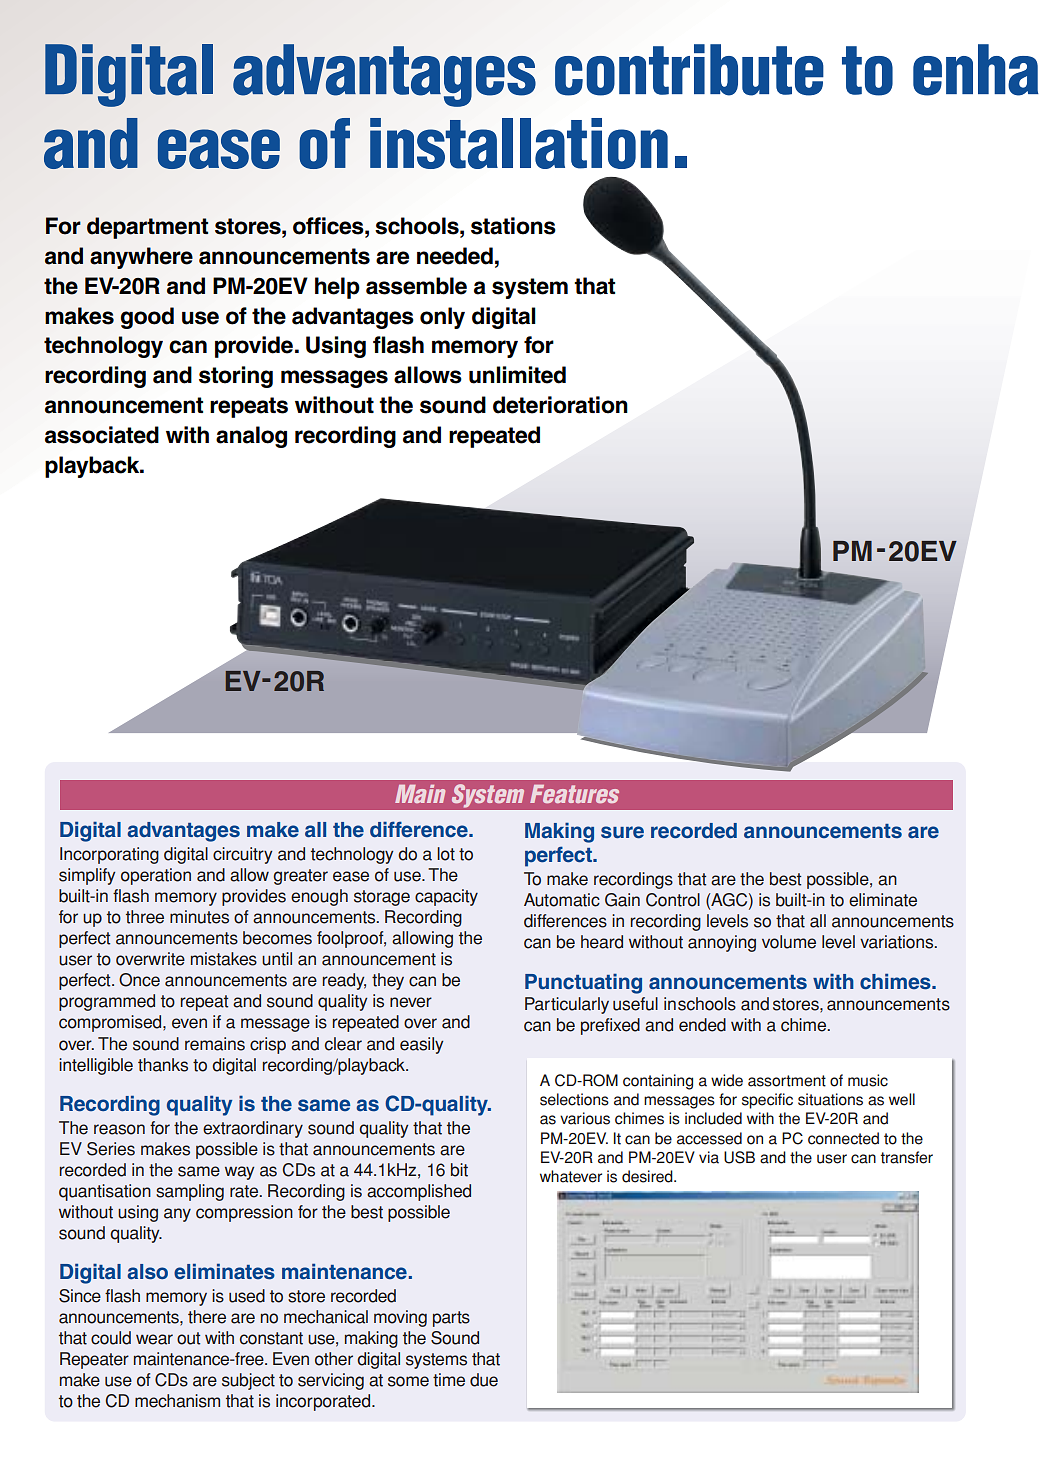 This screenshot has height=1477, width=1044. Describe the element at coordinates (622, 832) in the screenshot. I see `sure` at that location.
